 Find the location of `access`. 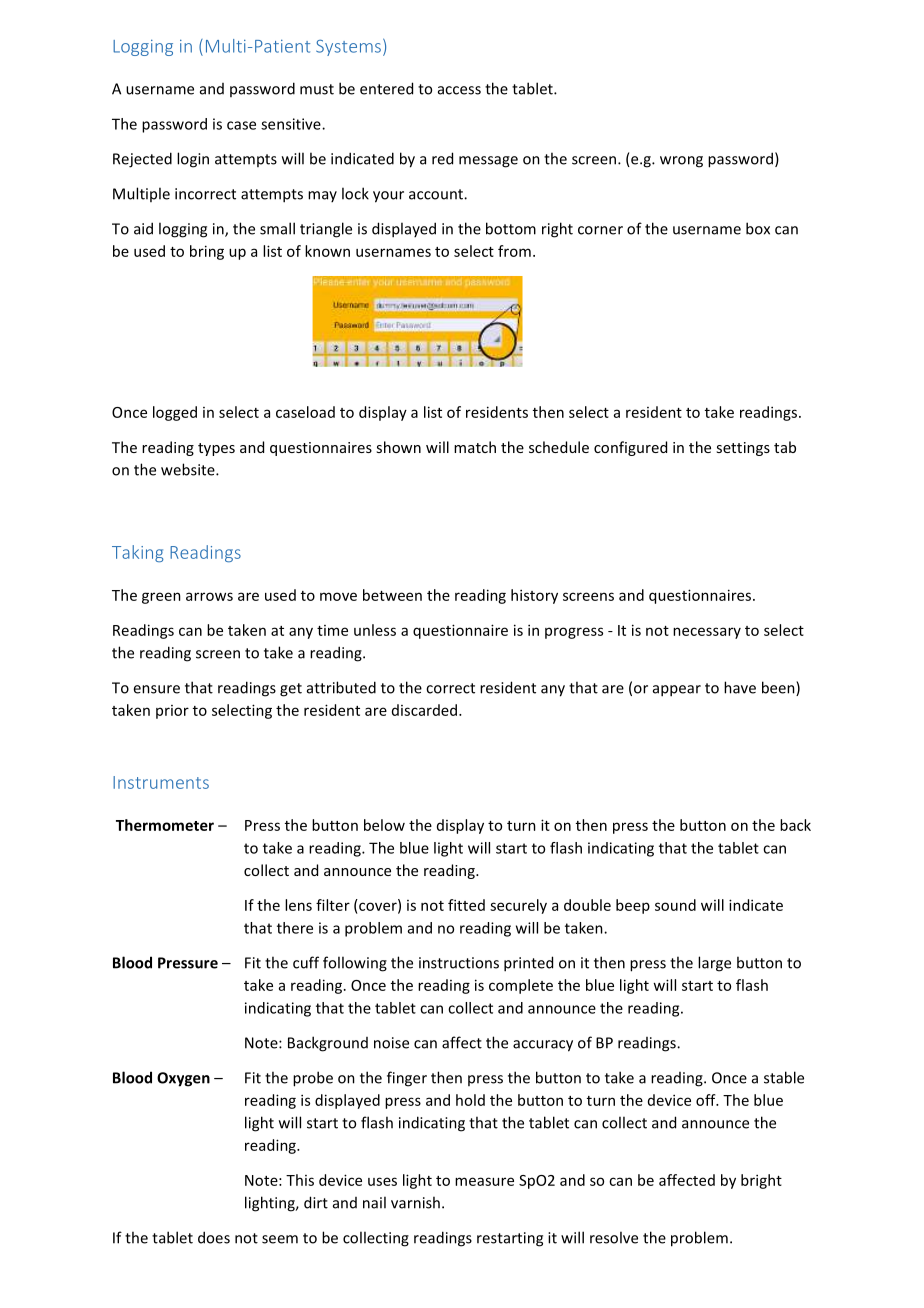

access is located at coordinates (459, 90).
